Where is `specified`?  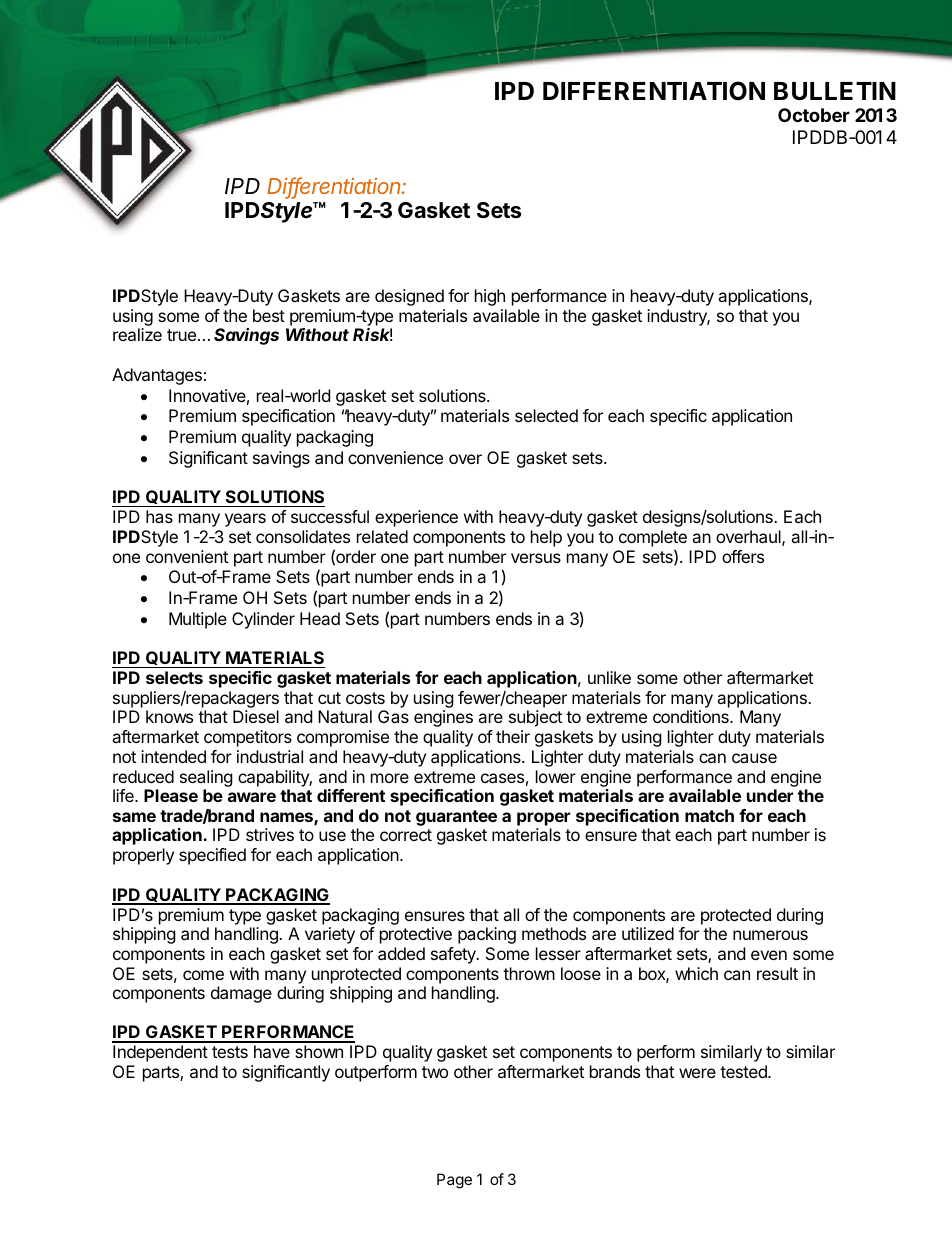
specified is located at coordinates (212, 856).
